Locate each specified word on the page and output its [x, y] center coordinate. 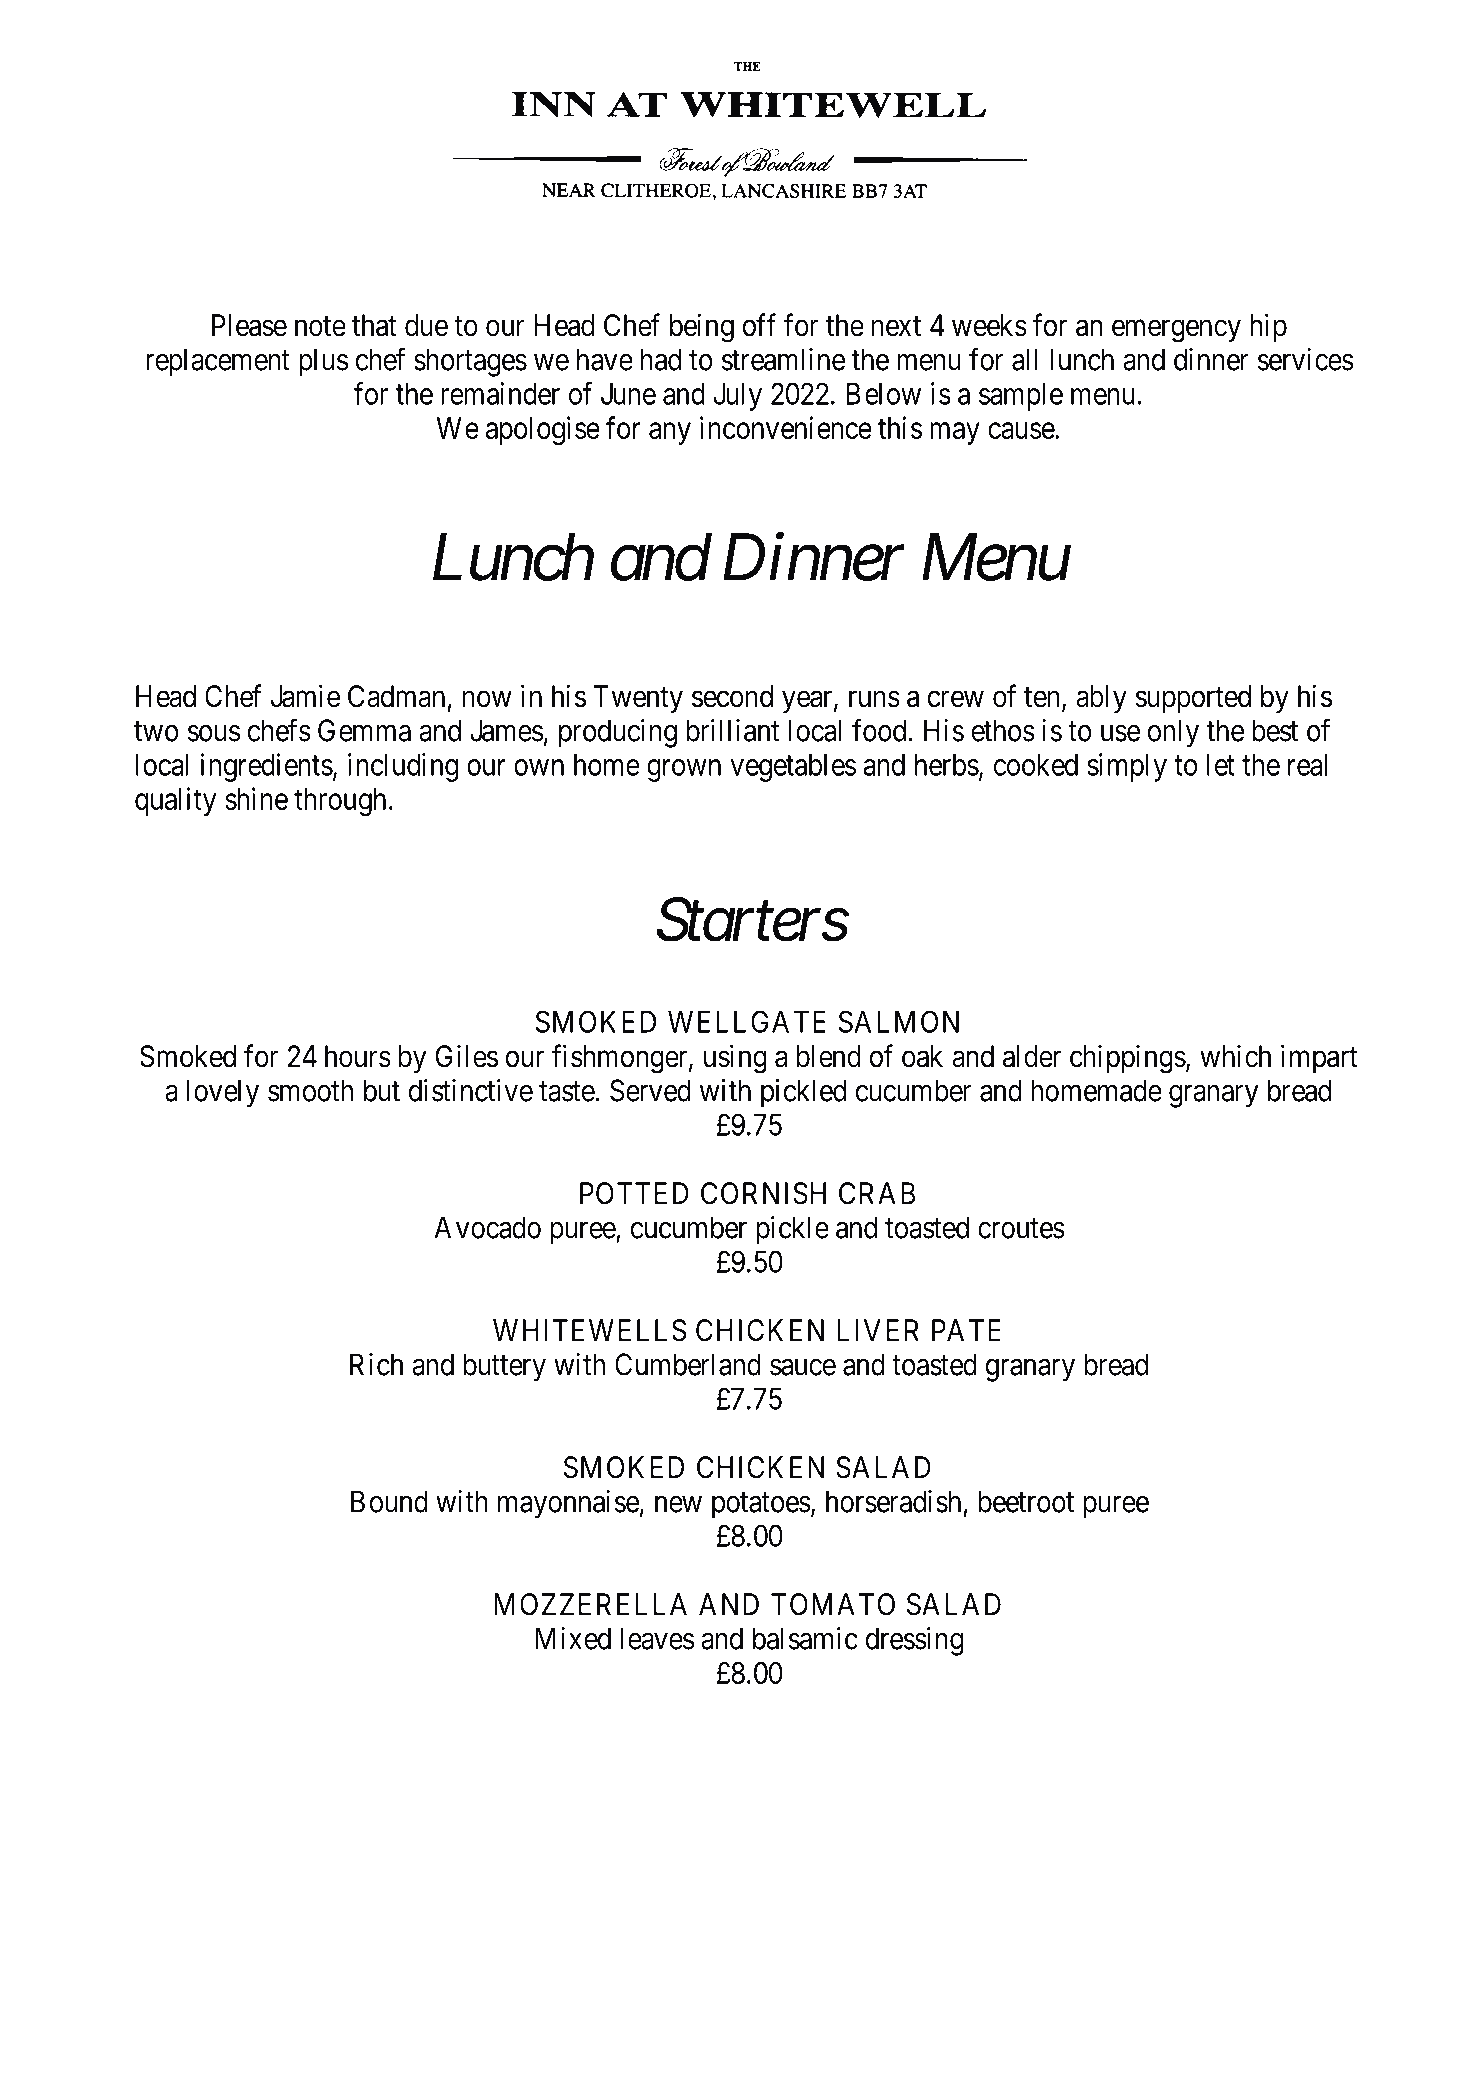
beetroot [1026, 1501]
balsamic [805, 1638]
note [320, 326]
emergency [1176, 331]
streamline [783, 359]
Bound [389, 1501]
